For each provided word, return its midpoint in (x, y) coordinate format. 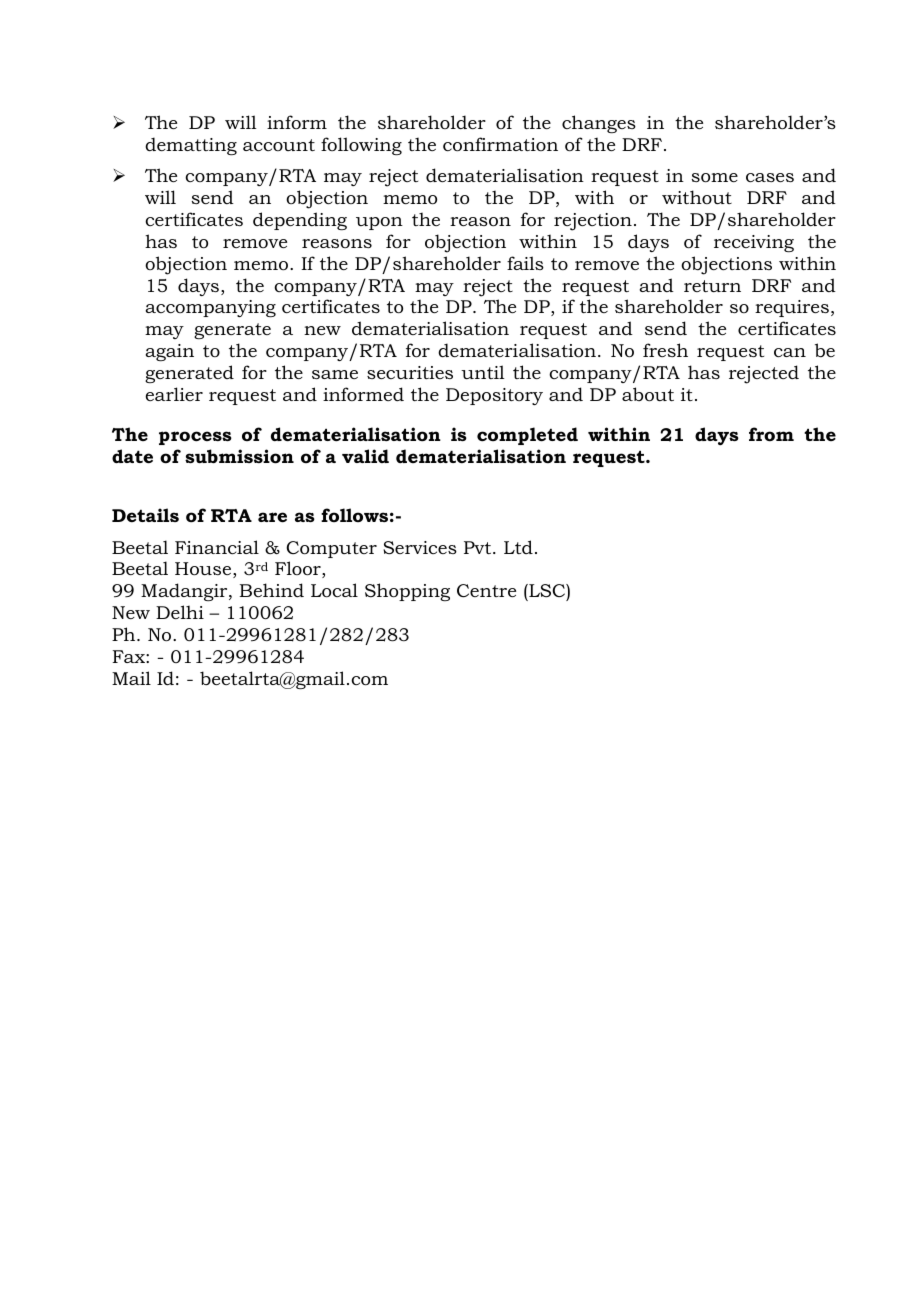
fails (525, 263)
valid (365, 456)
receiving (754, 243)
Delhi (180, 612)
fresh (665, 350)
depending (300, 221)
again (169, 352)
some (715, 178)
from (771, 434)
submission (239, 456)
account (279, 145)
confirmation (500, 144)
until (483, 372)
